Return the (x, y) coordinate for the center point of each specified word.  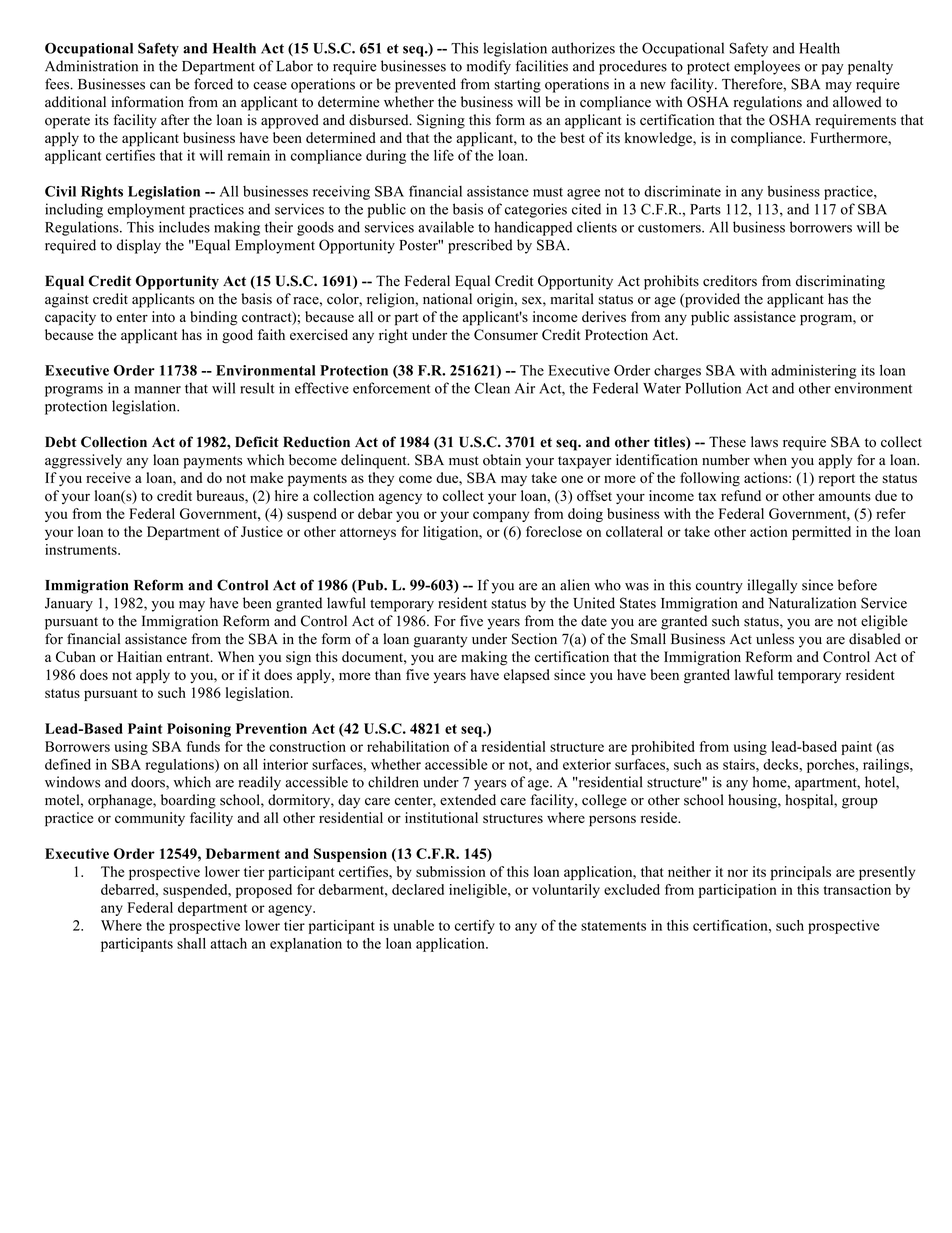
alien (575, 585)
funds (203, 746)
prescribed (480, 246)
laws (764, 442)
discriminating (840, 282)
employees (767, 67)
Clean (492, 388)
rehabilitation (408, 746)
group (860, 803)
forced (213, 84)
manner (158, 390)
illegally (772, 586)
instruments (82, 549)
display (139, 246)
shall (191, 943)
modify (489, 67)
